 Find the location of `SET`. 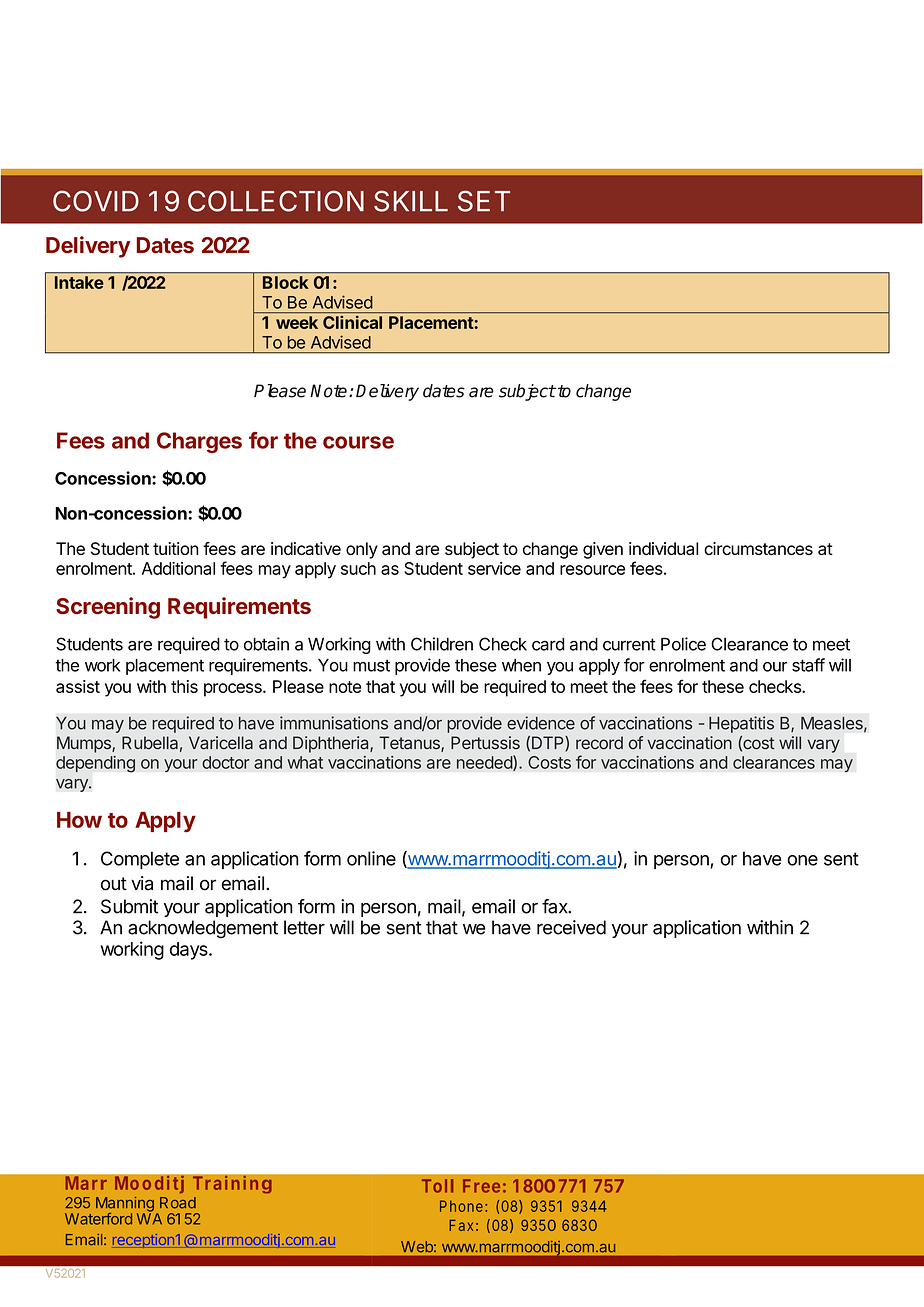

SET is located at coordinates (484, 201).
